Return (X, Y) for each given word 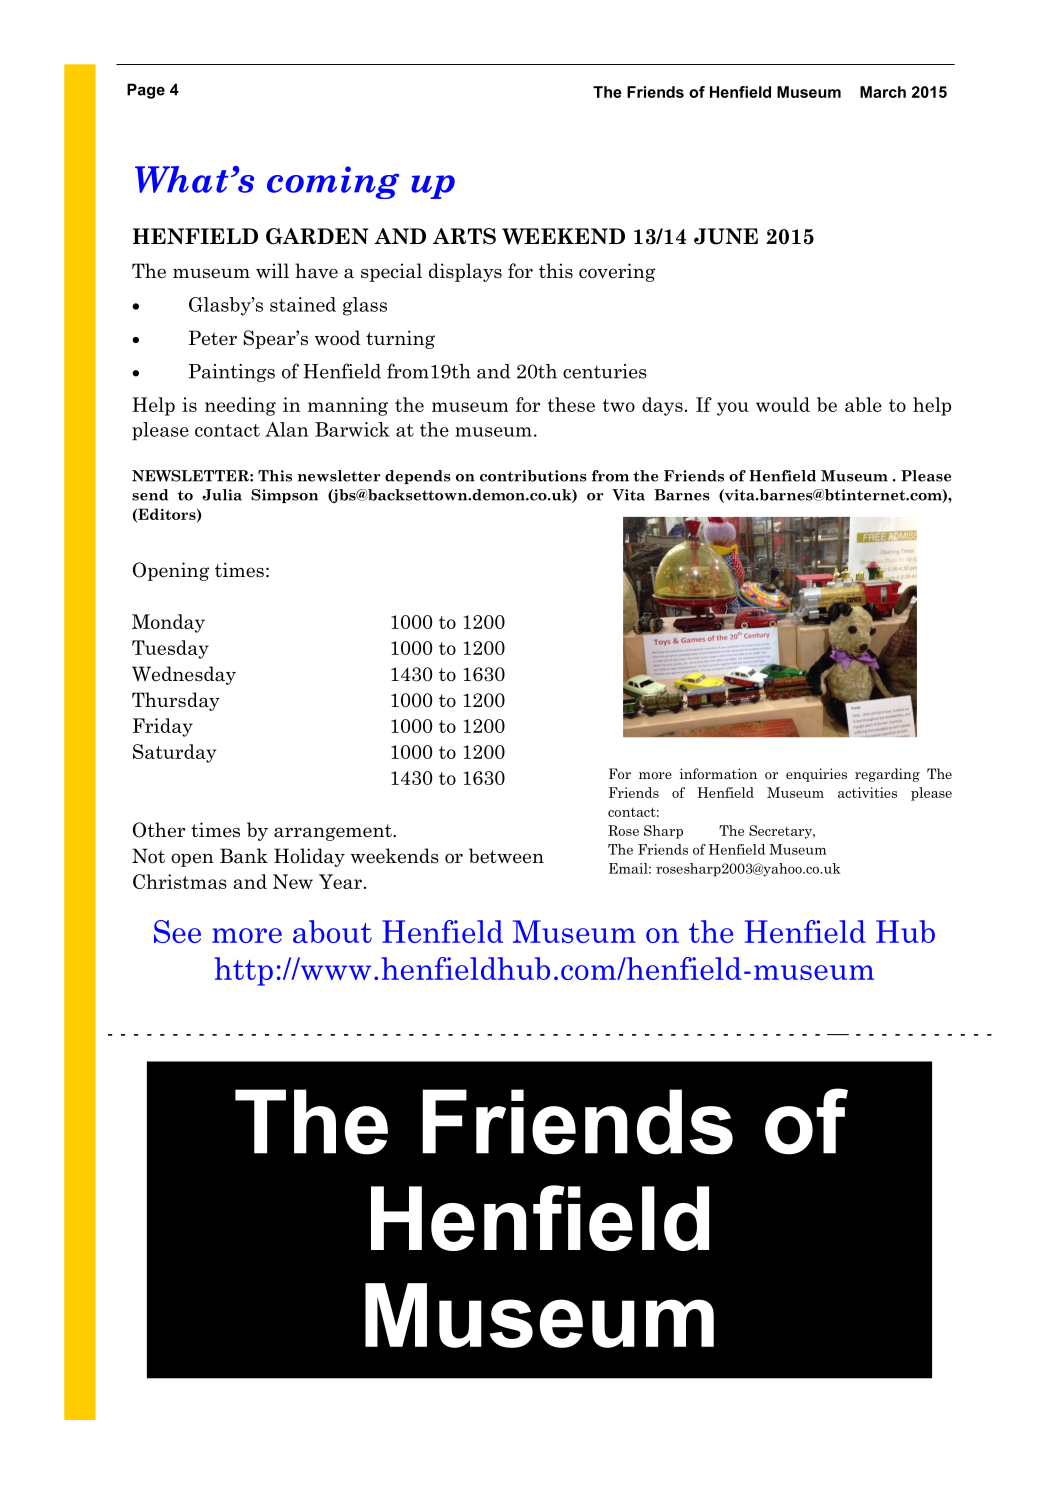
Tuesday (170, 649)
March (883, 92)
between (506, 856)
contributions (533, 476)
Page (146, 91)
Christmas (180, 881)
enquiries (816, 775)
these (571, 404)
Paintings (232, 373)
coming (333, 182)
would (783, 404)
